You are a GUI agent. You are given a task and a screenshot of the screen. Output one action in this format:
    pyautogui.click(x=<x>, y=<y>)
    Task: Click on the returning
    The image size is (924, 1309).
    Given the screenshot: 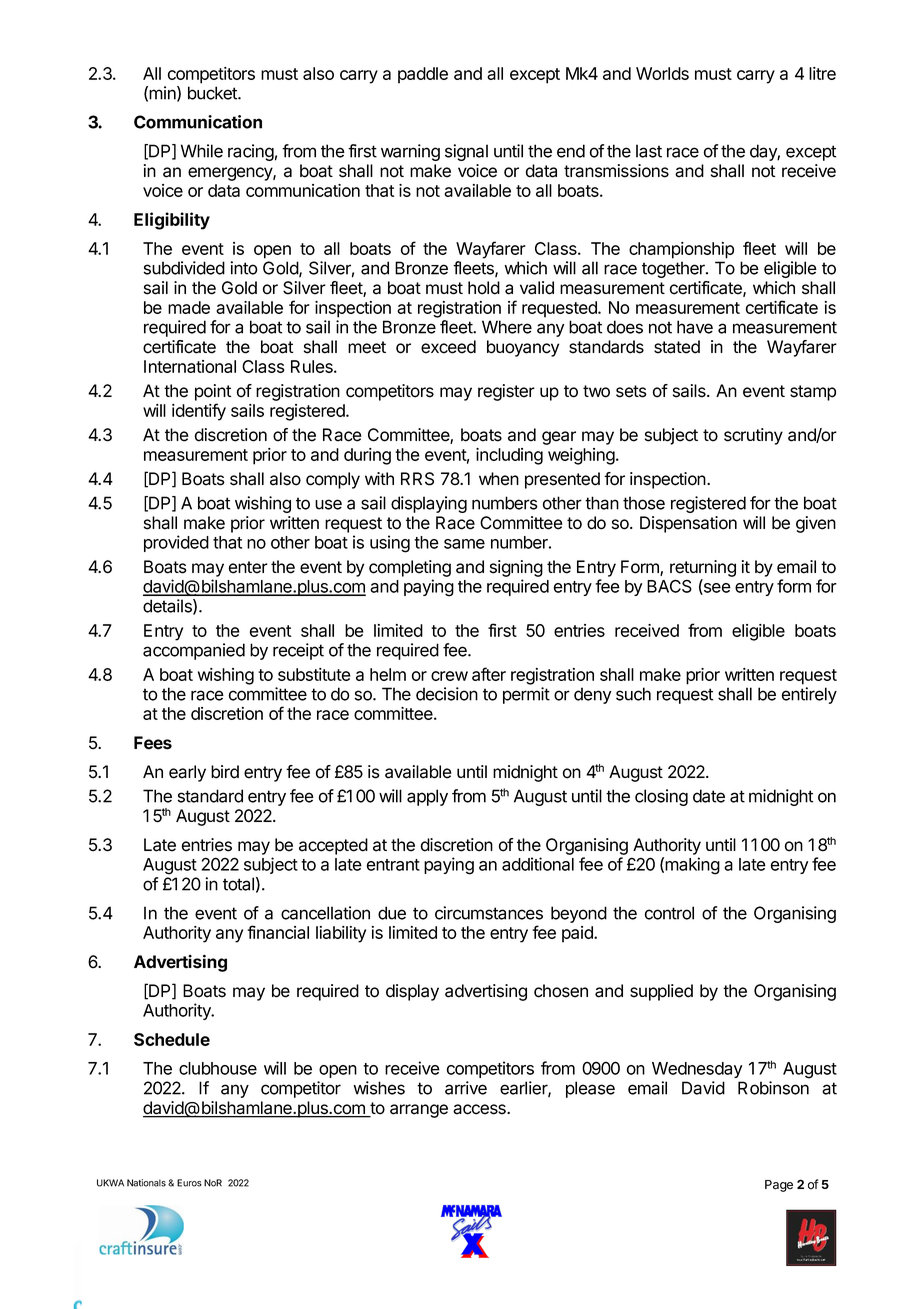 What is the action you would take?
    pyautogui.click(x=703, y=568)
